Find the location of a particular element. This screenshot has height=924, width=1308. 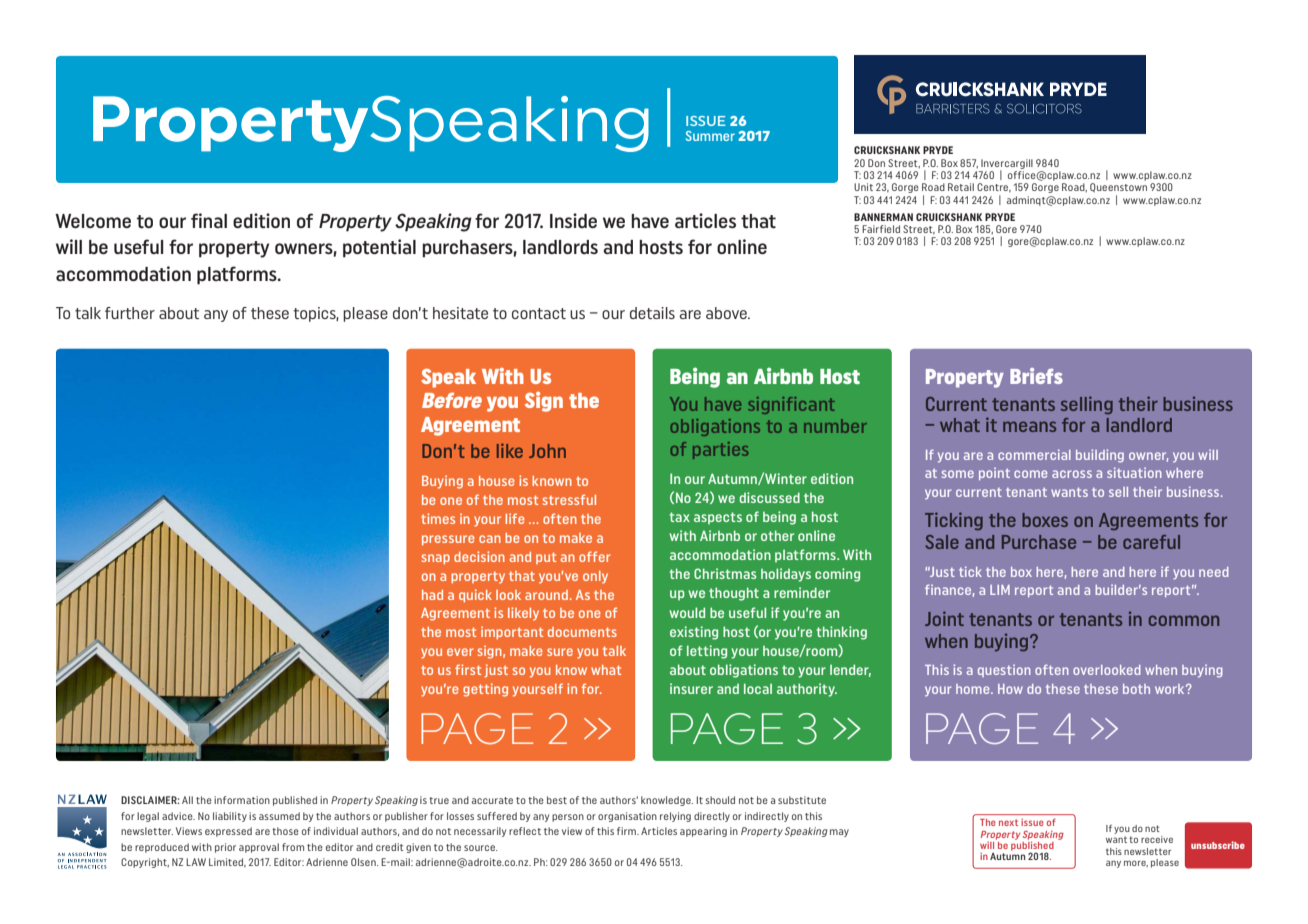

times is located at coordinates (438, 518).
